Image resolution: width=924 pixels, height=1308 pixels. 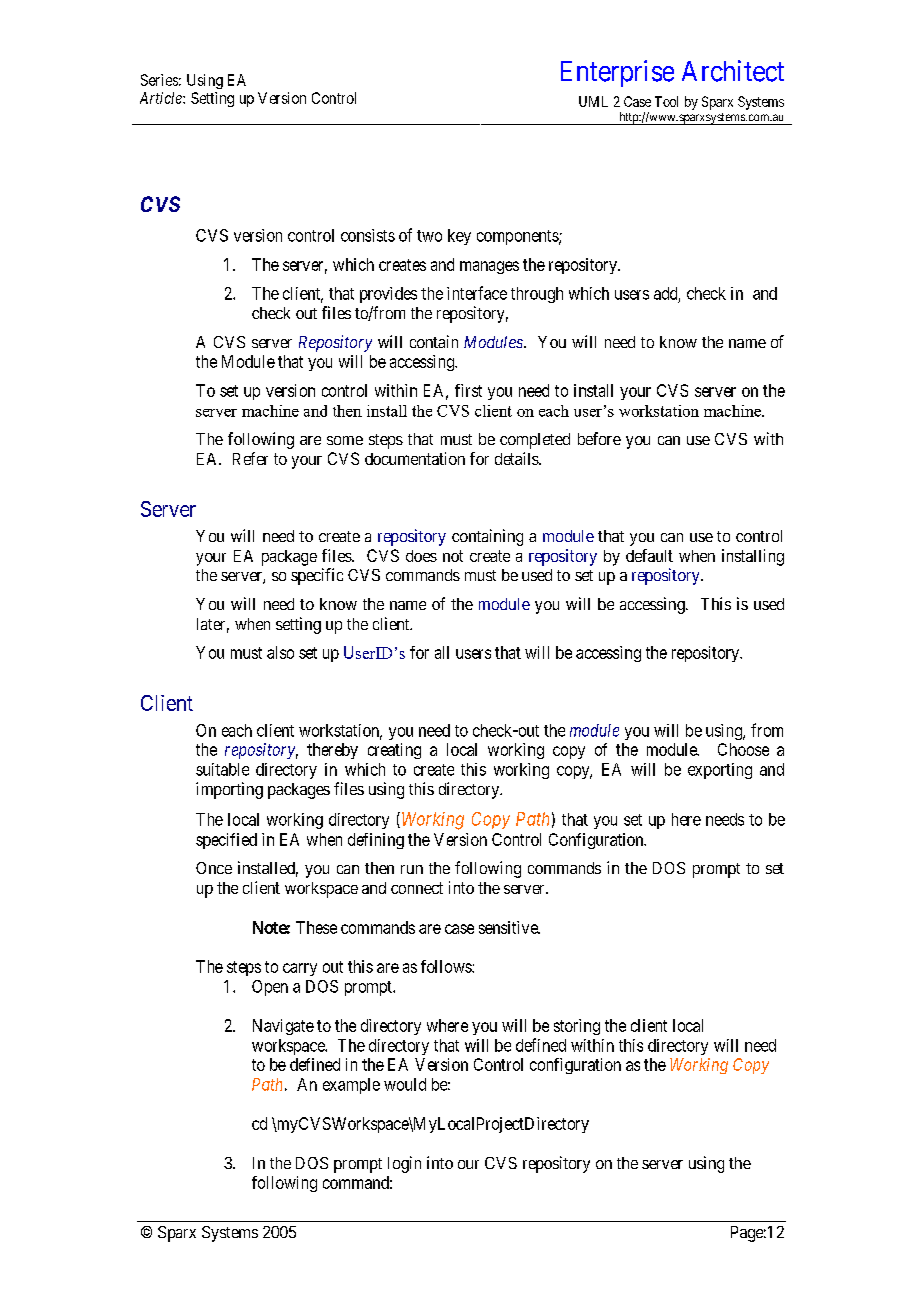 I want to click on default, so click(x=649, y=555).
